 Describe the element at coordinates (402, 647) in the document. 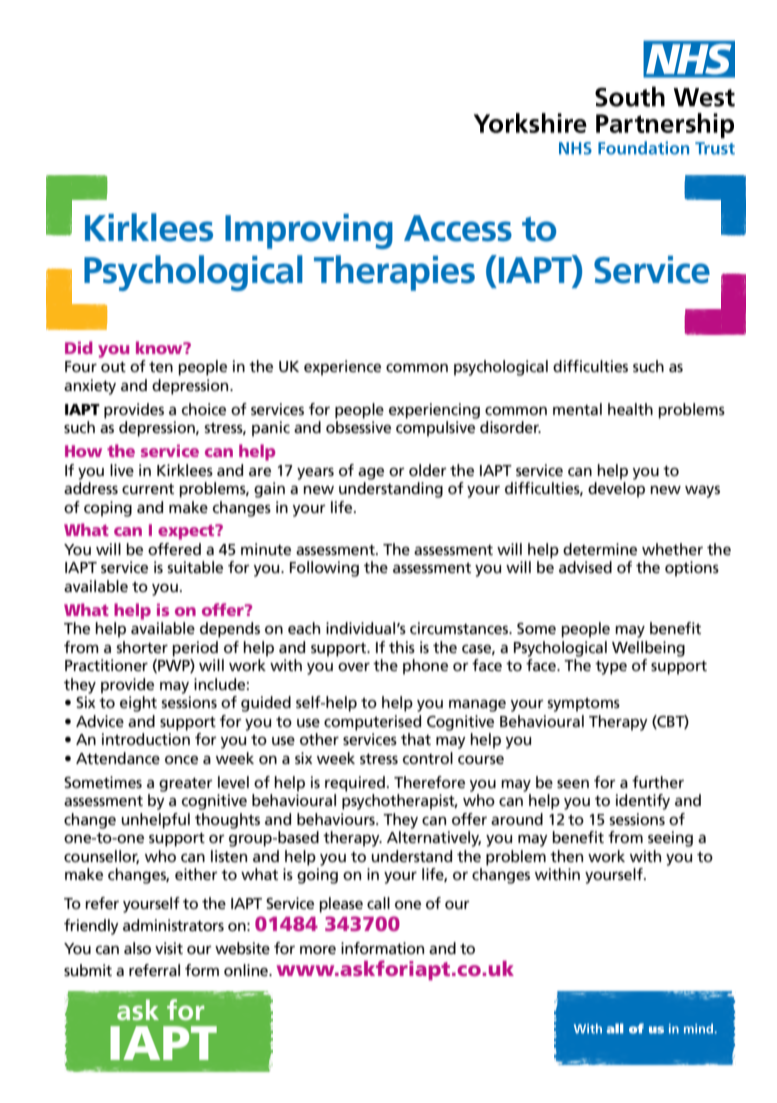

I see `this` at that location.
